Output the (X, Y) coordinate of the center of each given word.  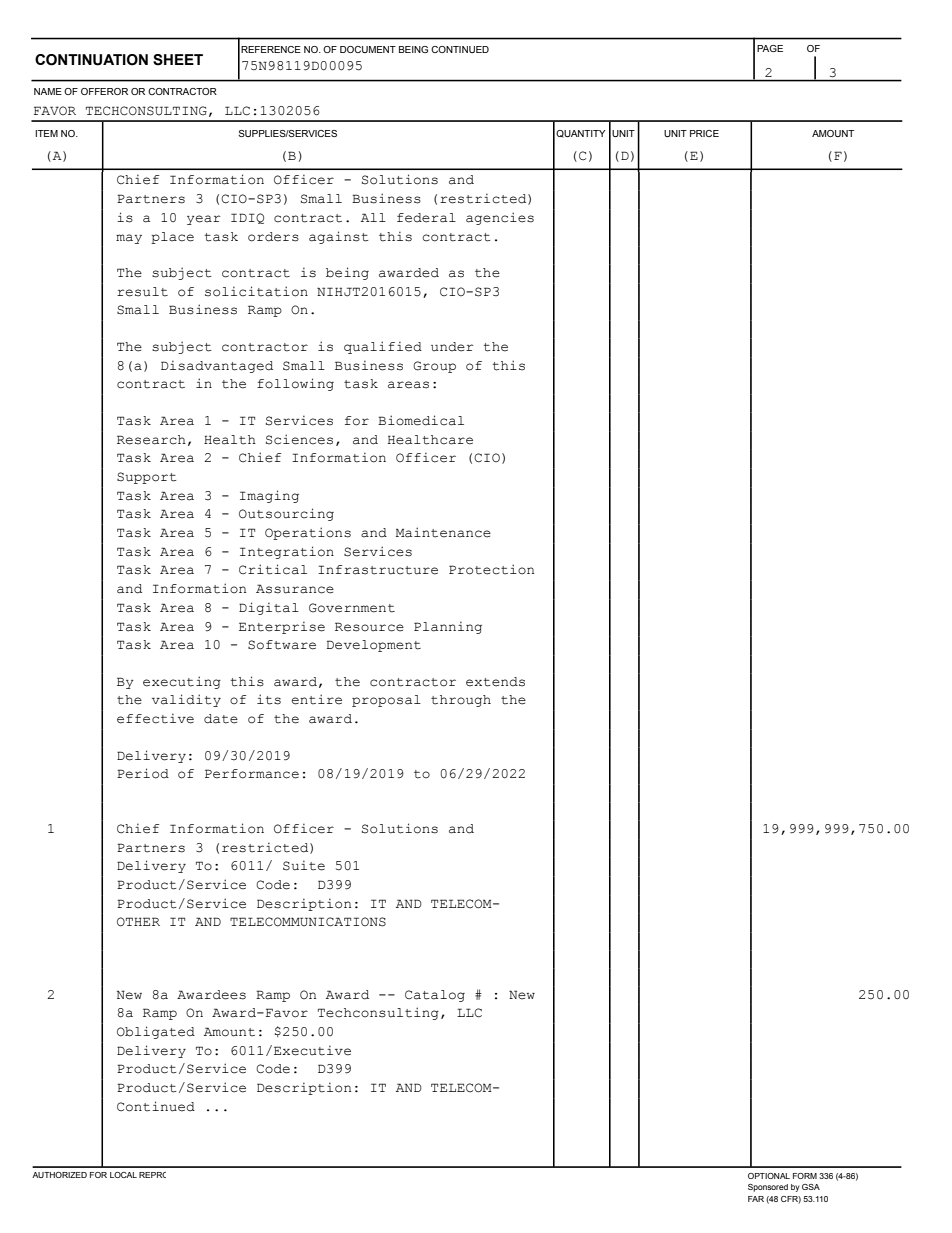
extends (495, 682)
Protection (491, 569)
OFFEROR (104, 91)
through (461, 701)
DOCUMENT (368, 49)
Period (143, 773)
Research (151, 440)
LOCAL (123, 1175)
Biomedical (421, 420)
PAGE (770, 48)
